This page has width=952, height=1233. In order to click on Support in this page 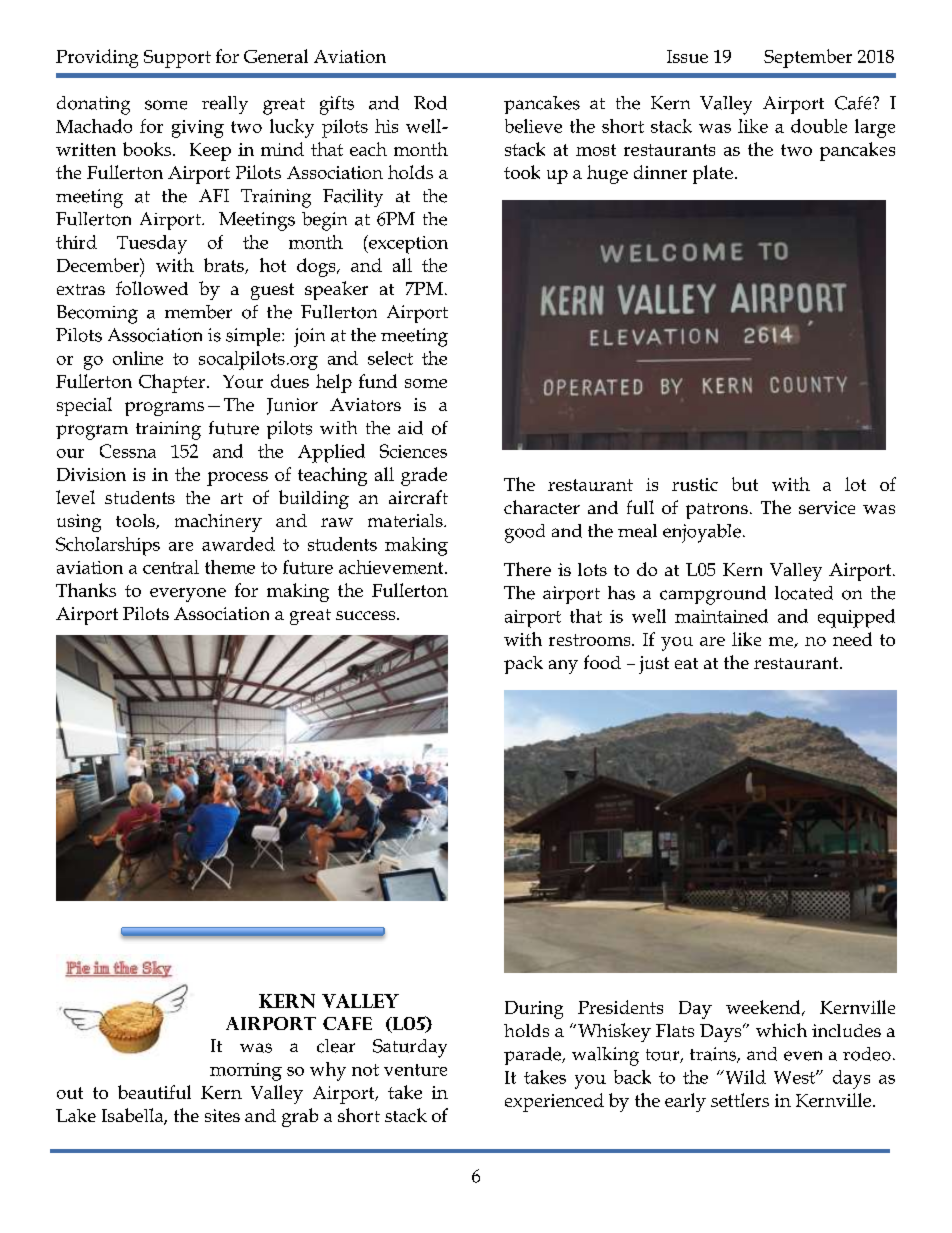, I will do `click(177, 59)`.
